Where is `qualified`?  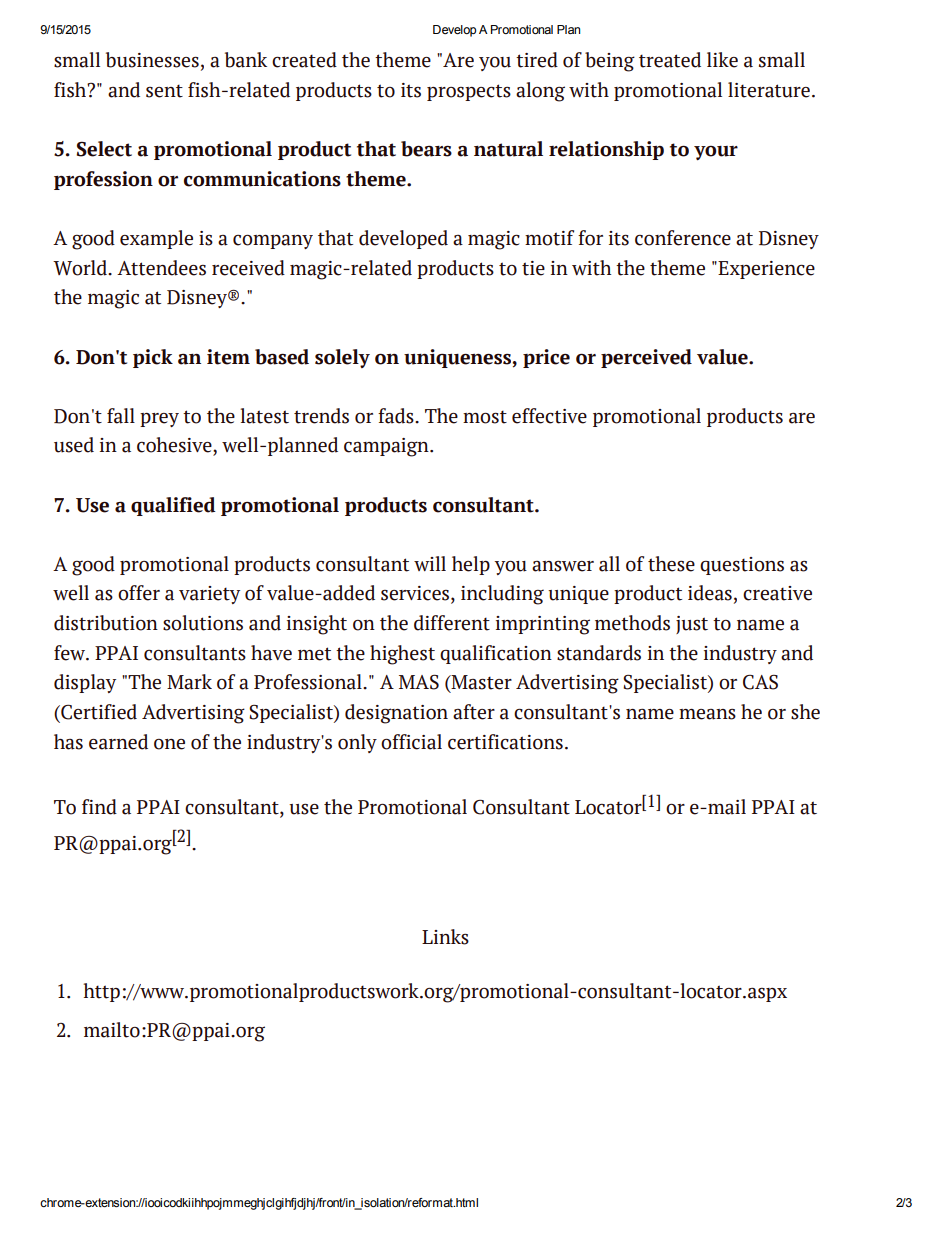
qualified is located at coordinates (173, 506).
